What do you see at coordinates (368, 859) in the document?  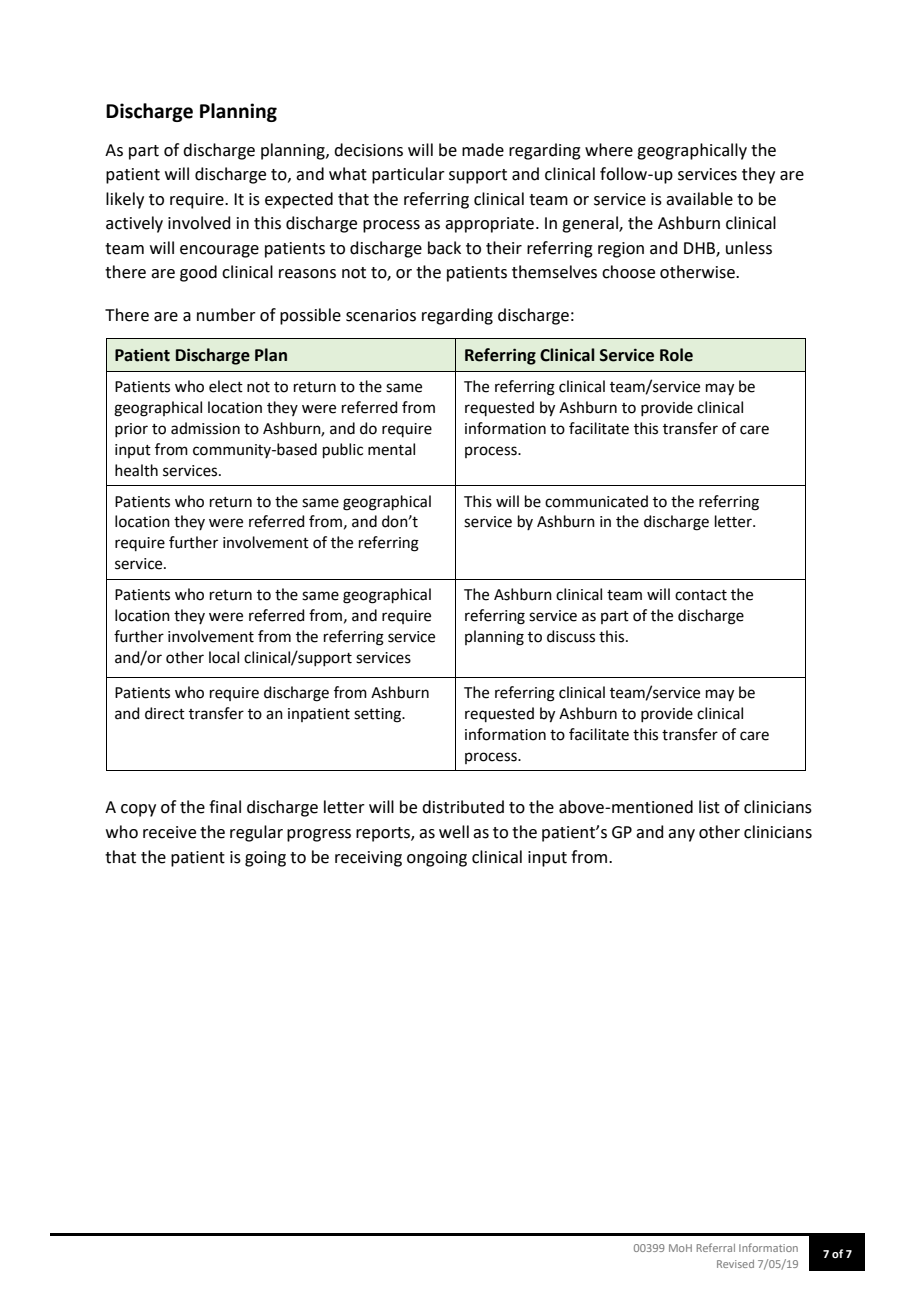 I see `receiving` at bounding box center [368, 859].
